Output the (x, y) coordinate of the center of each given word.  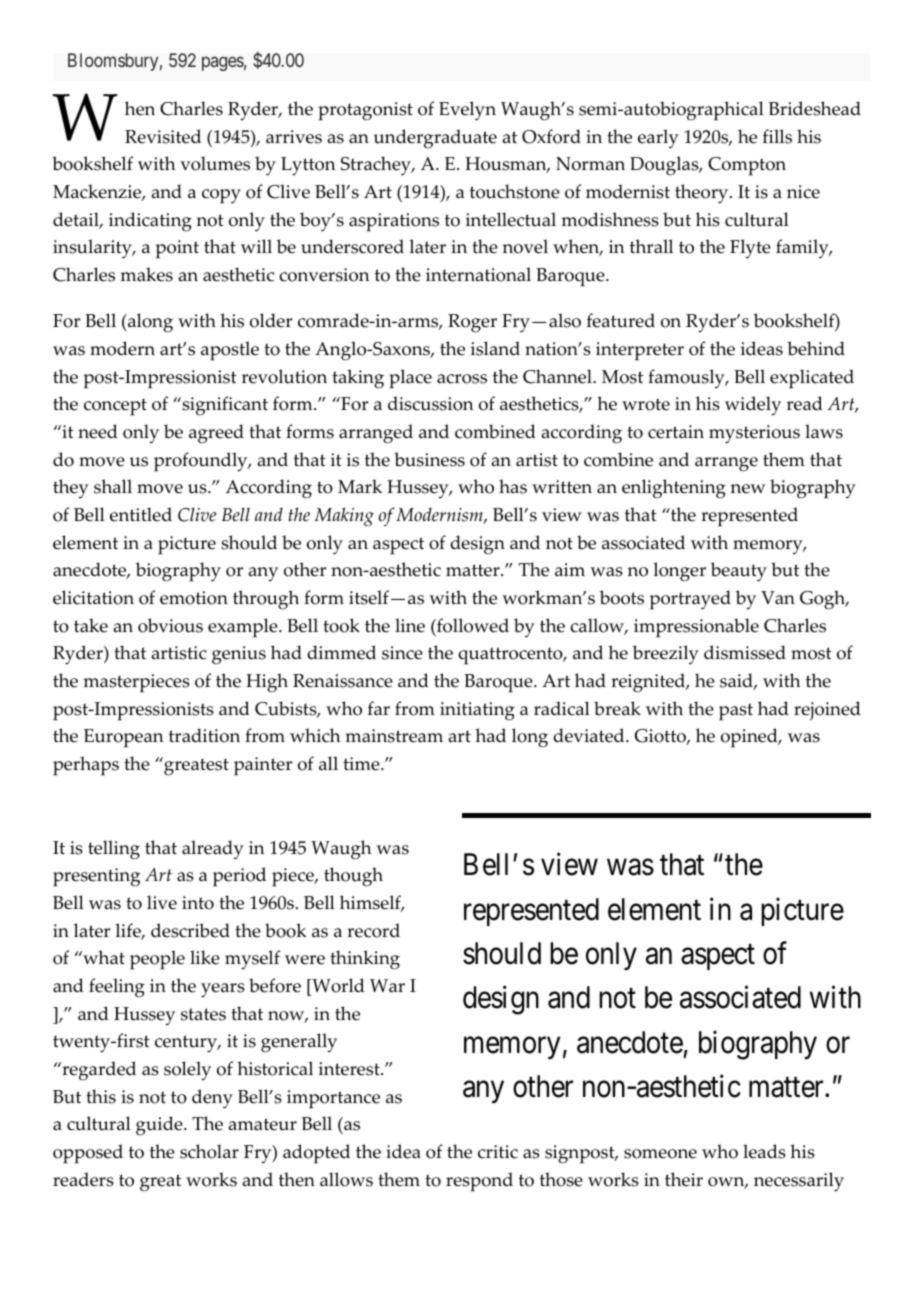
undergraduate (435, 139)
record (373, 930)
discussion (430, 403)
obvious (170, 625)
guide (160, 1125)
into (198, 903)
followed (472, 625)
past (736, 712)
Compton (747, 166)
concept (115, 407)
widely (753, 406)
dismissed (745, 652)
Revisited (163, 136)
